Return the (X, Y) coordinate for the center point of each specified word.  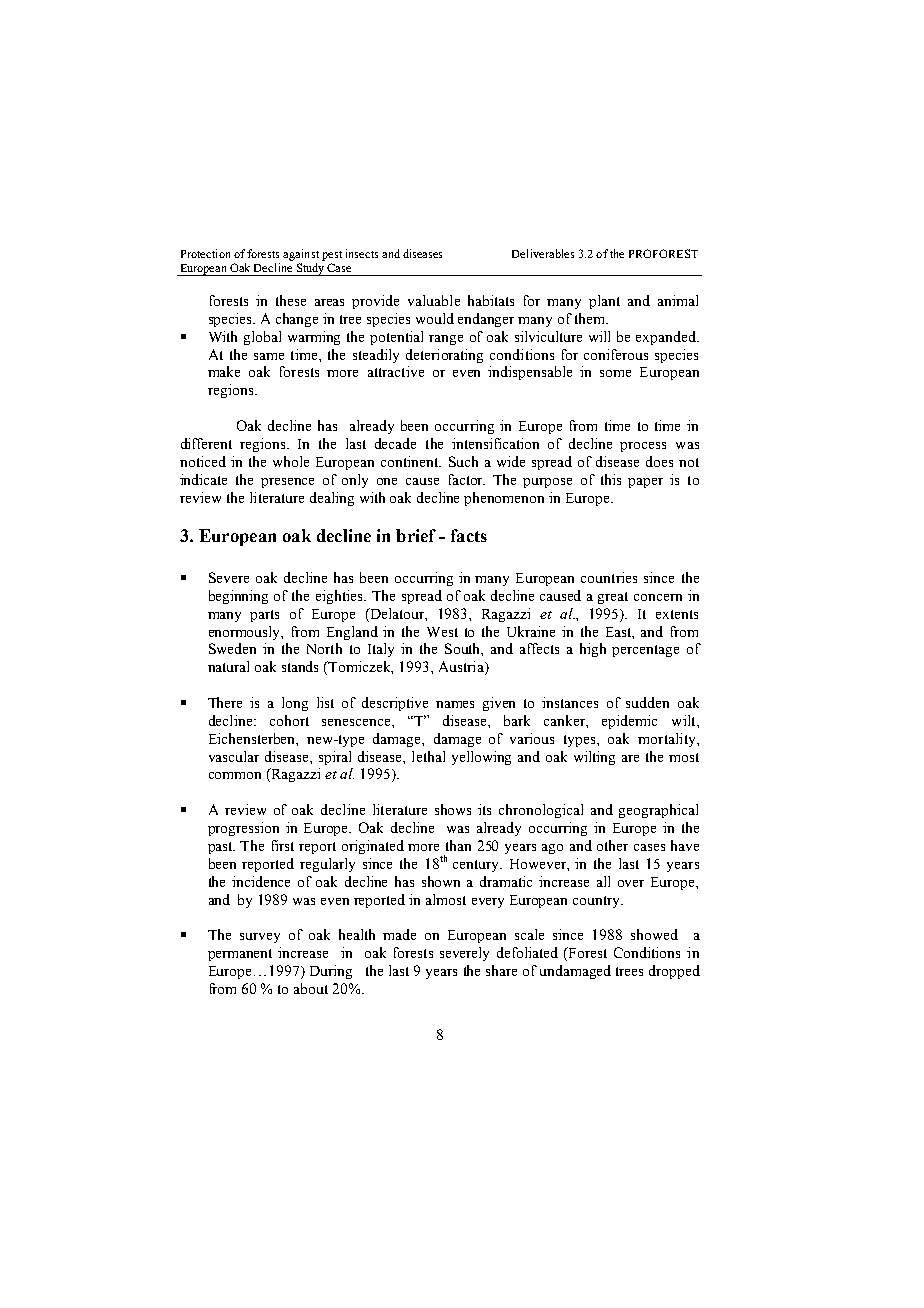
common (235, 775)
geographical (658, 811)
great (613, 598)
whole (291, 461)
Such (463, 461)
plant (604, 302)
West (442, 632)
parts (264, 616)
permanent (240, 955)
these (291, 300)
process (643, 447)
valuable (434, 300)
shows (453, 809)
